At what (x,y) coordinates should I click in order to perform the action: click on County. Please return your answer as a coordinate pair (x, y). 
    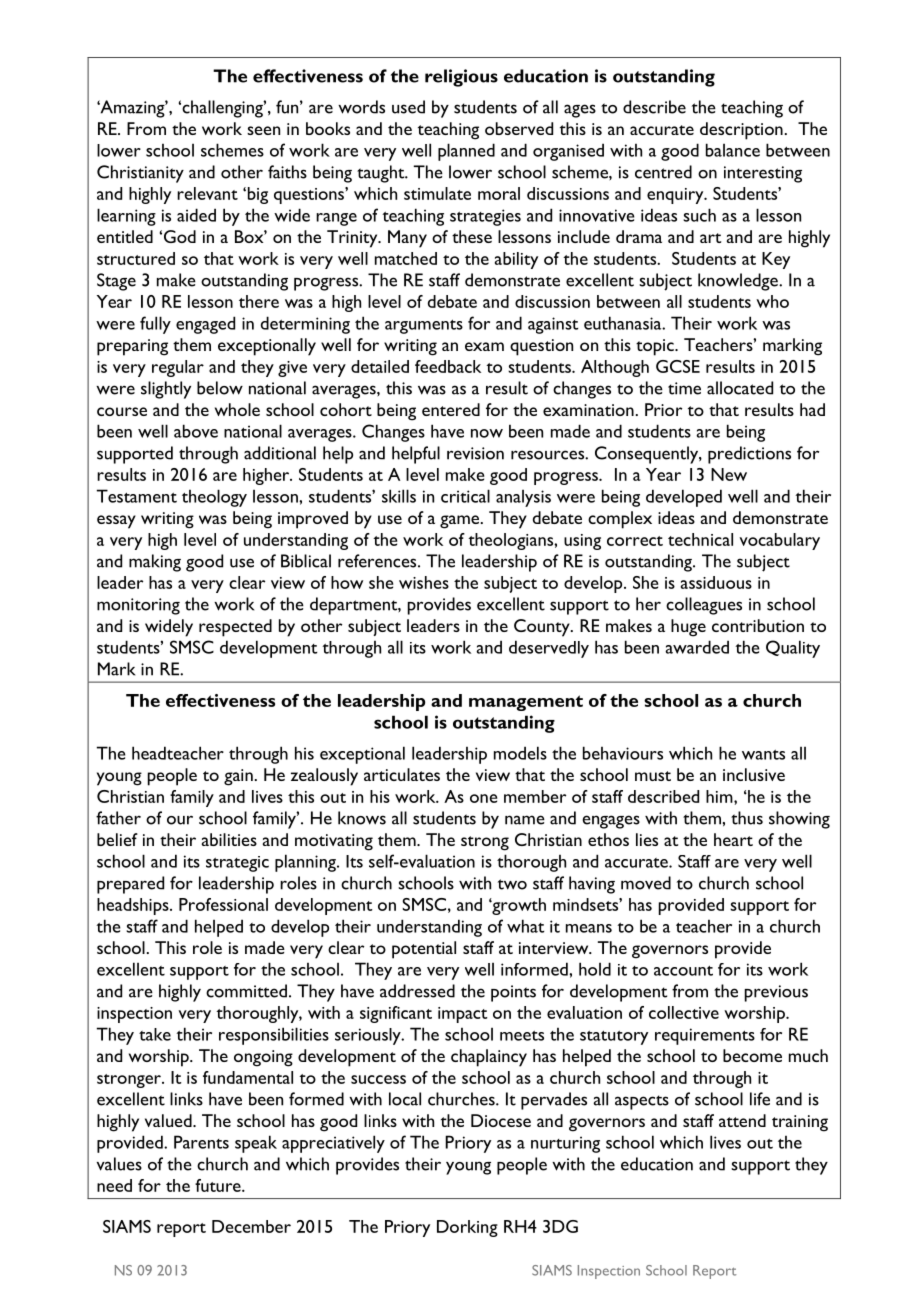
    Looking at the image, I should click on (543, 628).
